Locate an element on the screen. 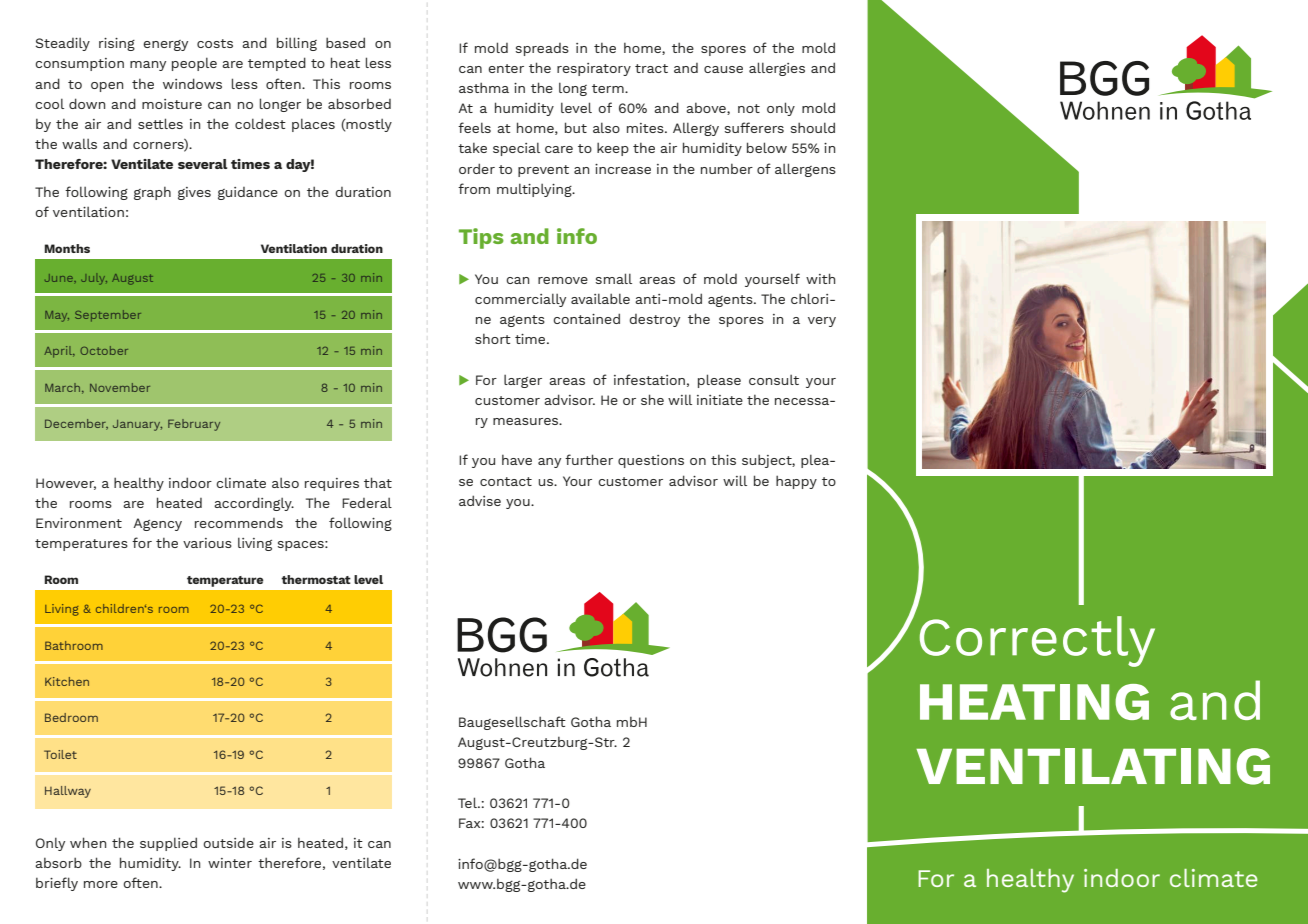 The image size is (1308, 924). various is located at coordinates (207, 543).
